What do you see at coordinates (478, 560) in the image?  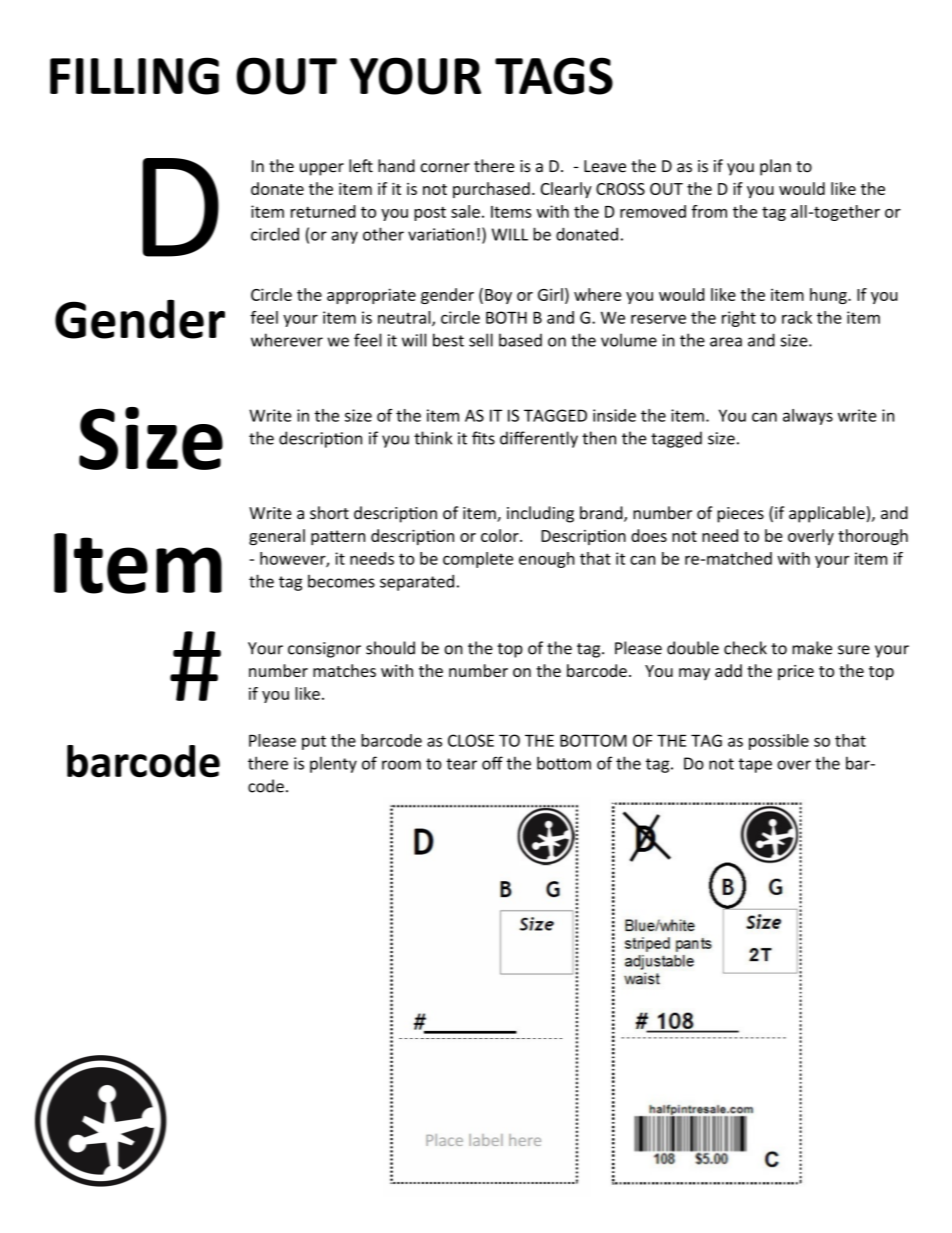 I see `complete` at bounding box center [478, 560].
